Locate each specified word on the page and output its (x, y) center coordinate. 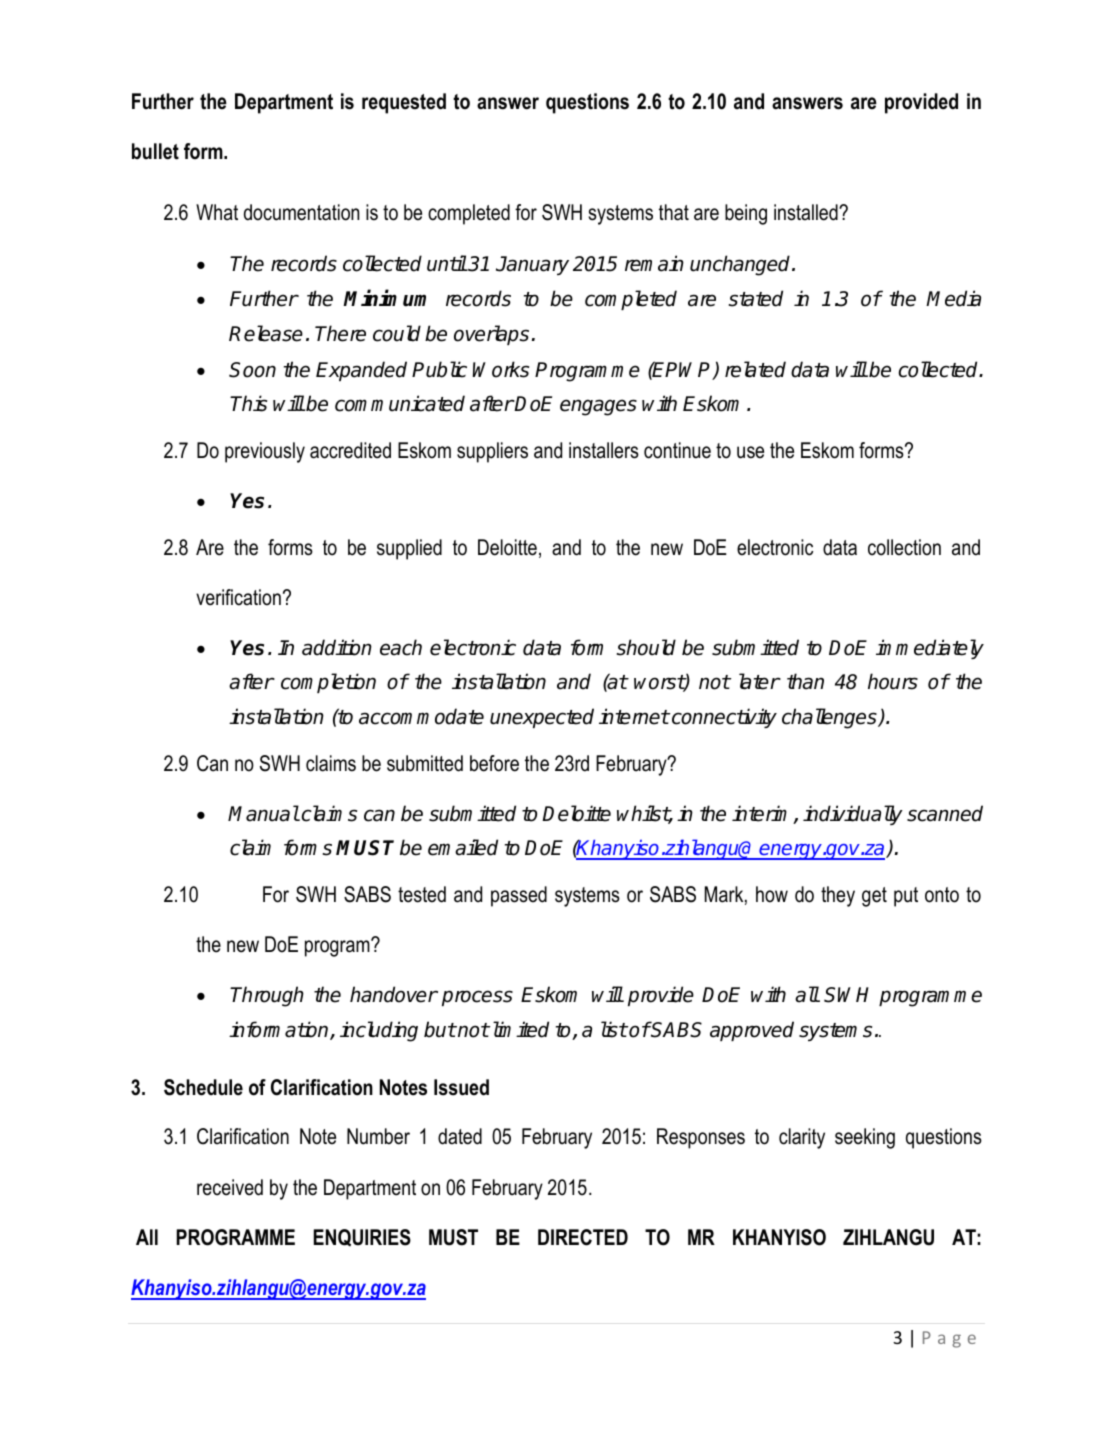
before (494, 763)
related (755, 369)
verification (238, 597)
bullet (155, 151)
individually (853, 815)
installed (807, 212)
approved (752, 1031)
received (230, 1187)
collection (904, 547)
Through (267, 996)
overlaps (491, 335)
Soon (252, 370)
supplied (409, 549)
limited (519, 1029)
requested (404, 103)
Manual (263, 813)
